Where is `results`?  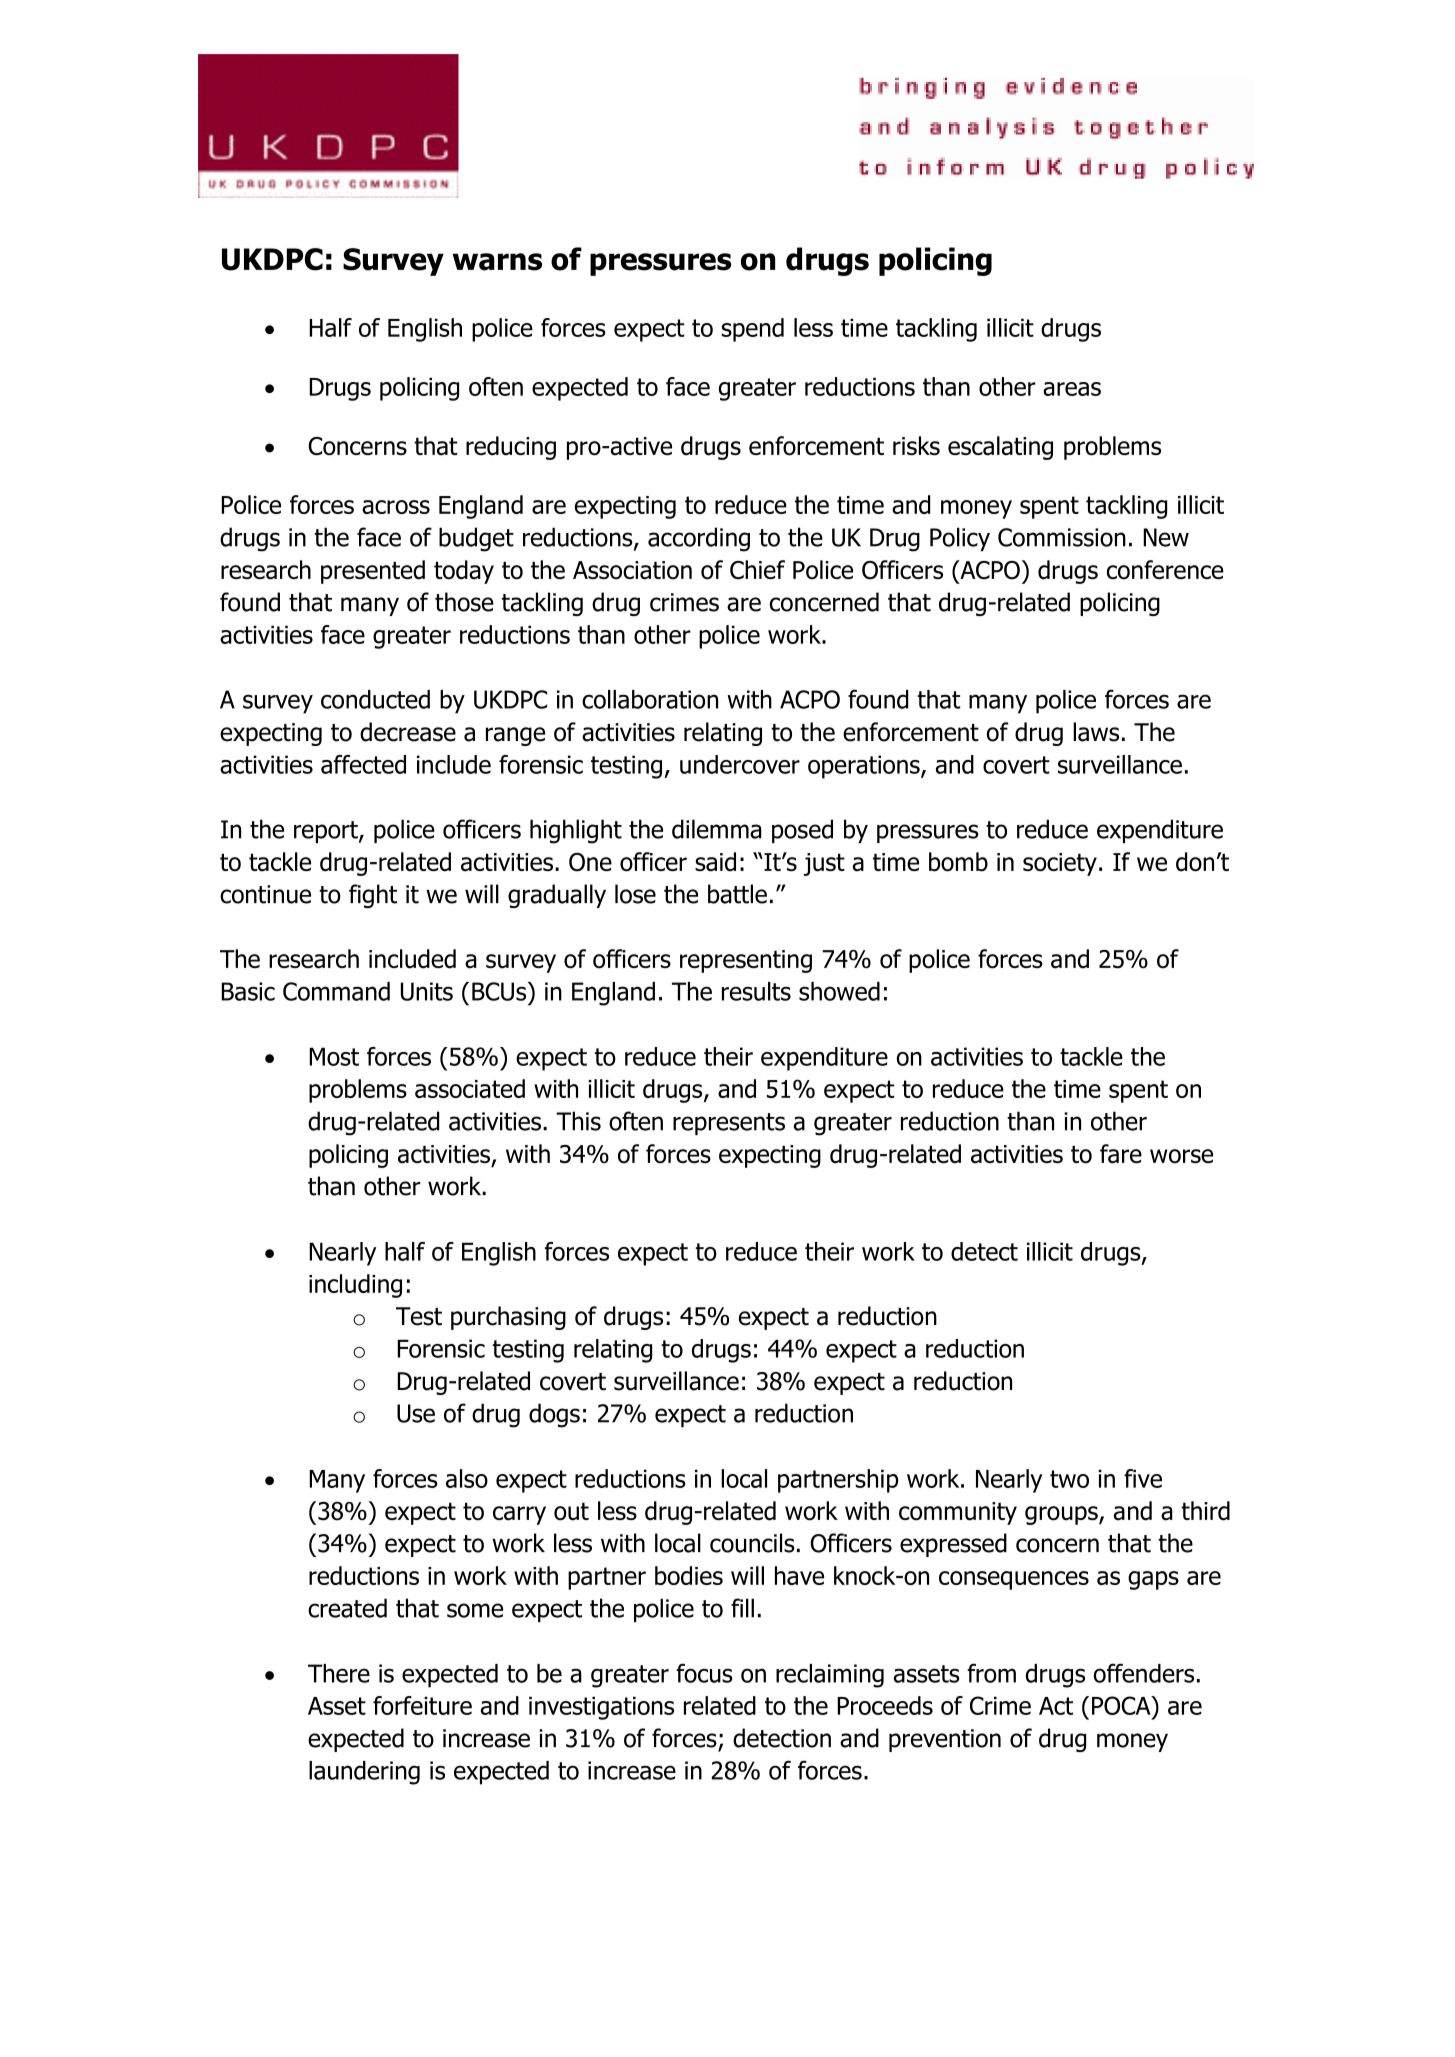
results is located at coordinates (756, 991).
